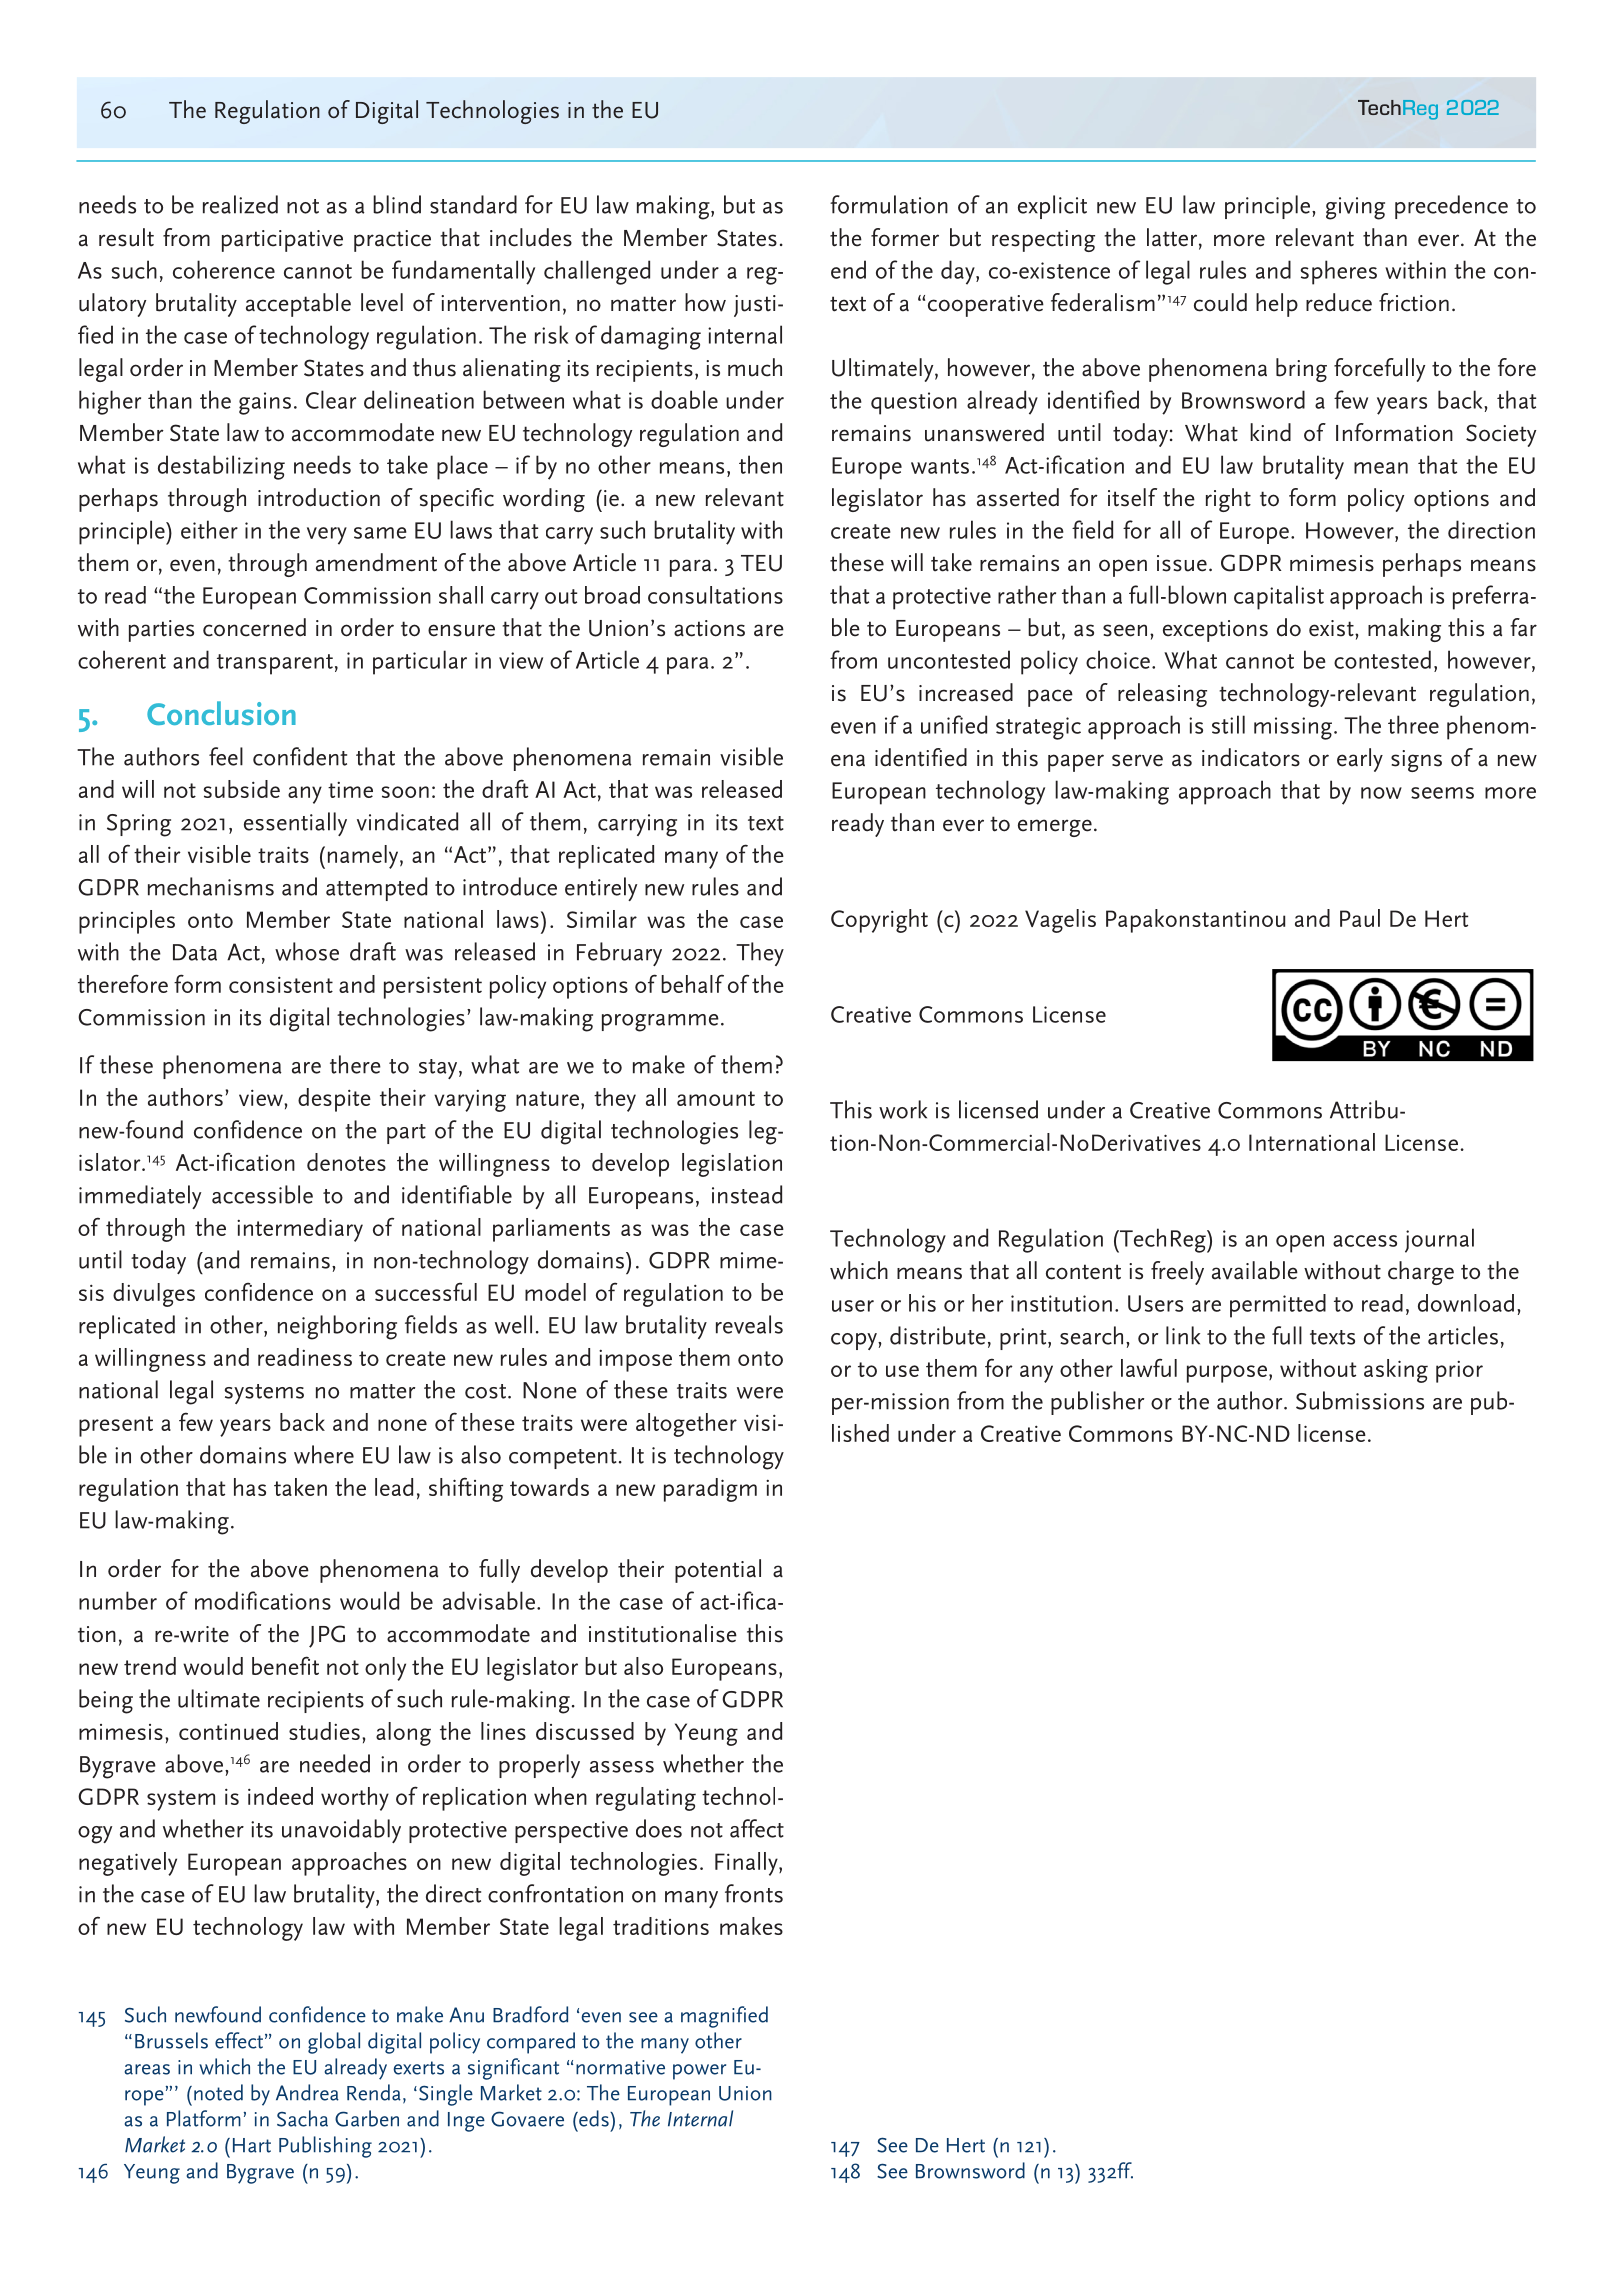  What do you see at coordinates (1339, 272) in the image?
I see `spheres` at bounding box center [1339, 272].
